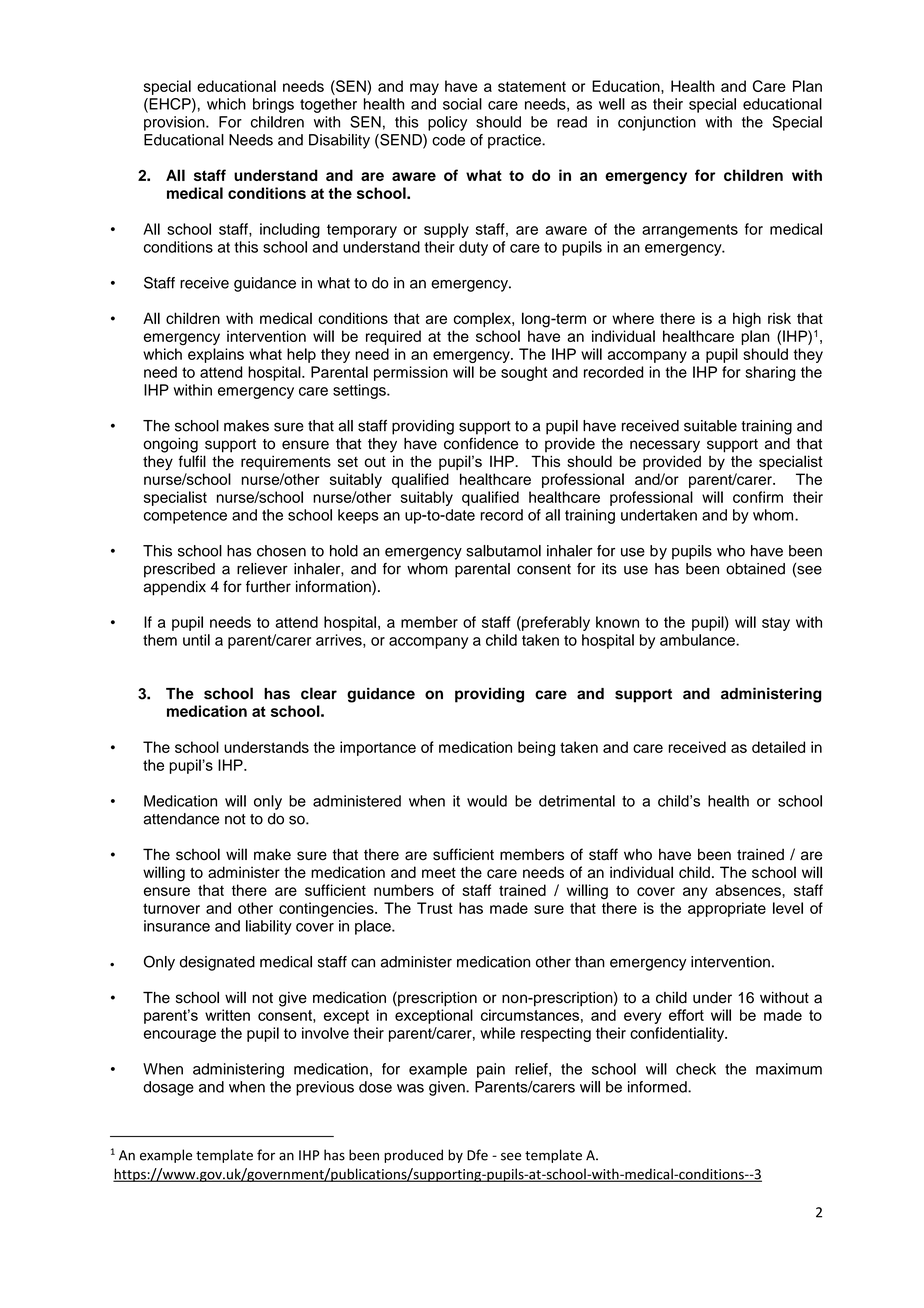 The height and width of the image is (1308, 924). Describe the element at coordinates (273, 105) in the image. I see `brings` at that location.
